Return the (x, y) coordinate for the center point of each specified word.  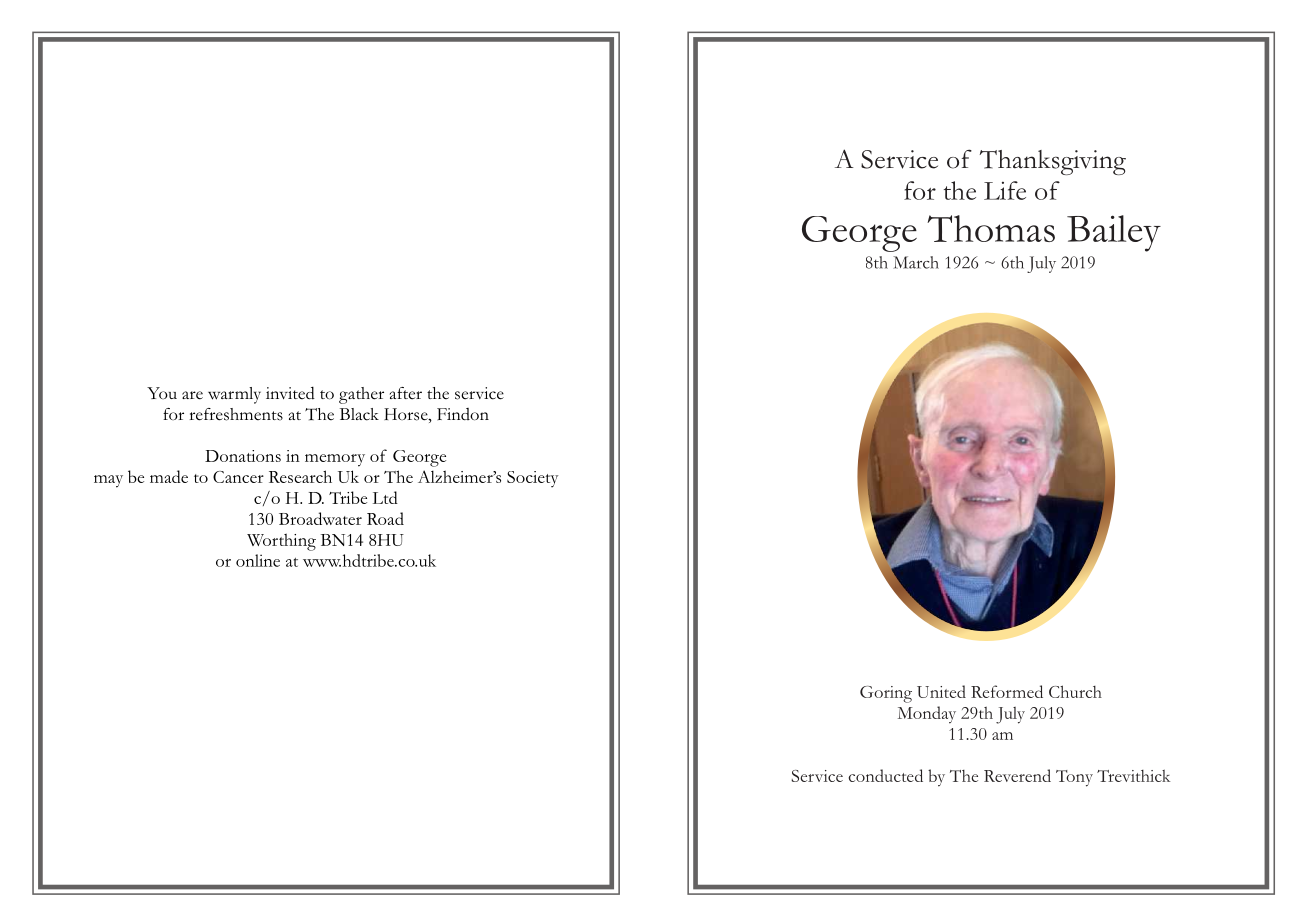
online (258, 560)
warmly (234, 395)
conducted (885, 775)
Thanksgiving (1053, 162)
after (406, 393)
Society (532, 479)
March (916, 262)
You (162, 393)
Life (1005, 190)
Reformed (1007, 691)
